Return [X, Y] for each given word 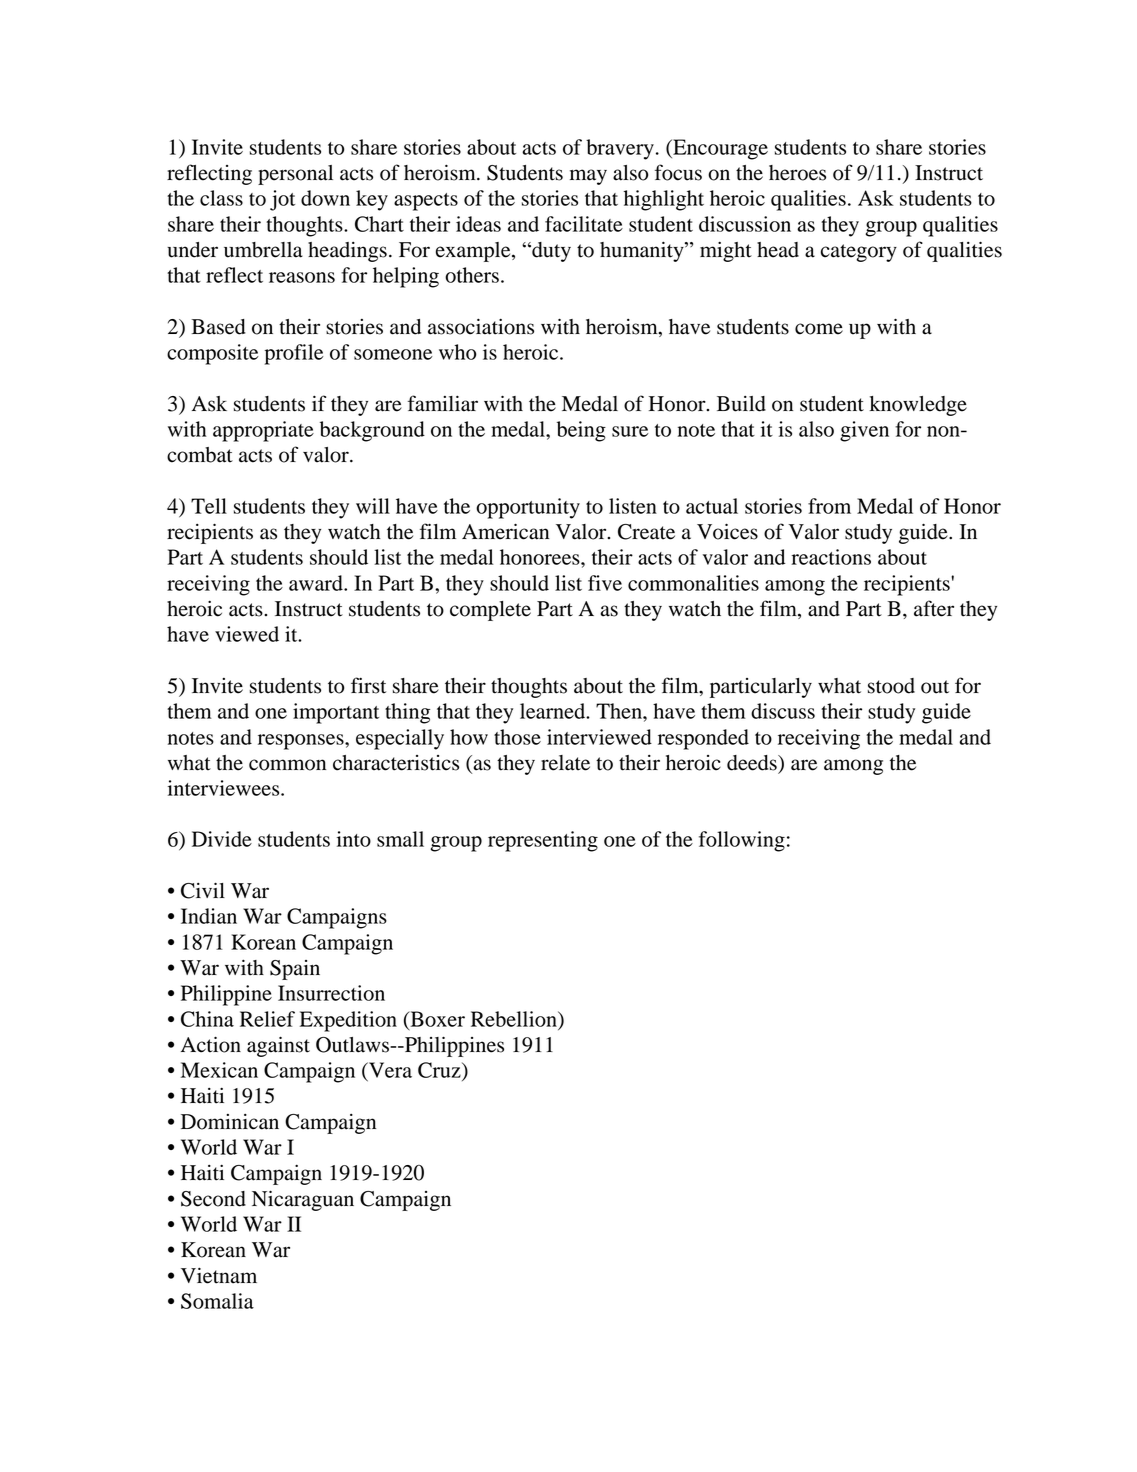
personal [295, 175]
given [864, 431]
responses [302, 742]
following [742, 841]
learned [554, 711]
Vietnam [219, 1275]
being [581, 431]
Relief [267, 1019]
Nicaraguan [303, 1200]
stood [891, 686]
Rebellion [515, 1019]
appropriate [263, 431]
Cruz [440, 1070]
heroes [797, 173]
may [588, 177]
